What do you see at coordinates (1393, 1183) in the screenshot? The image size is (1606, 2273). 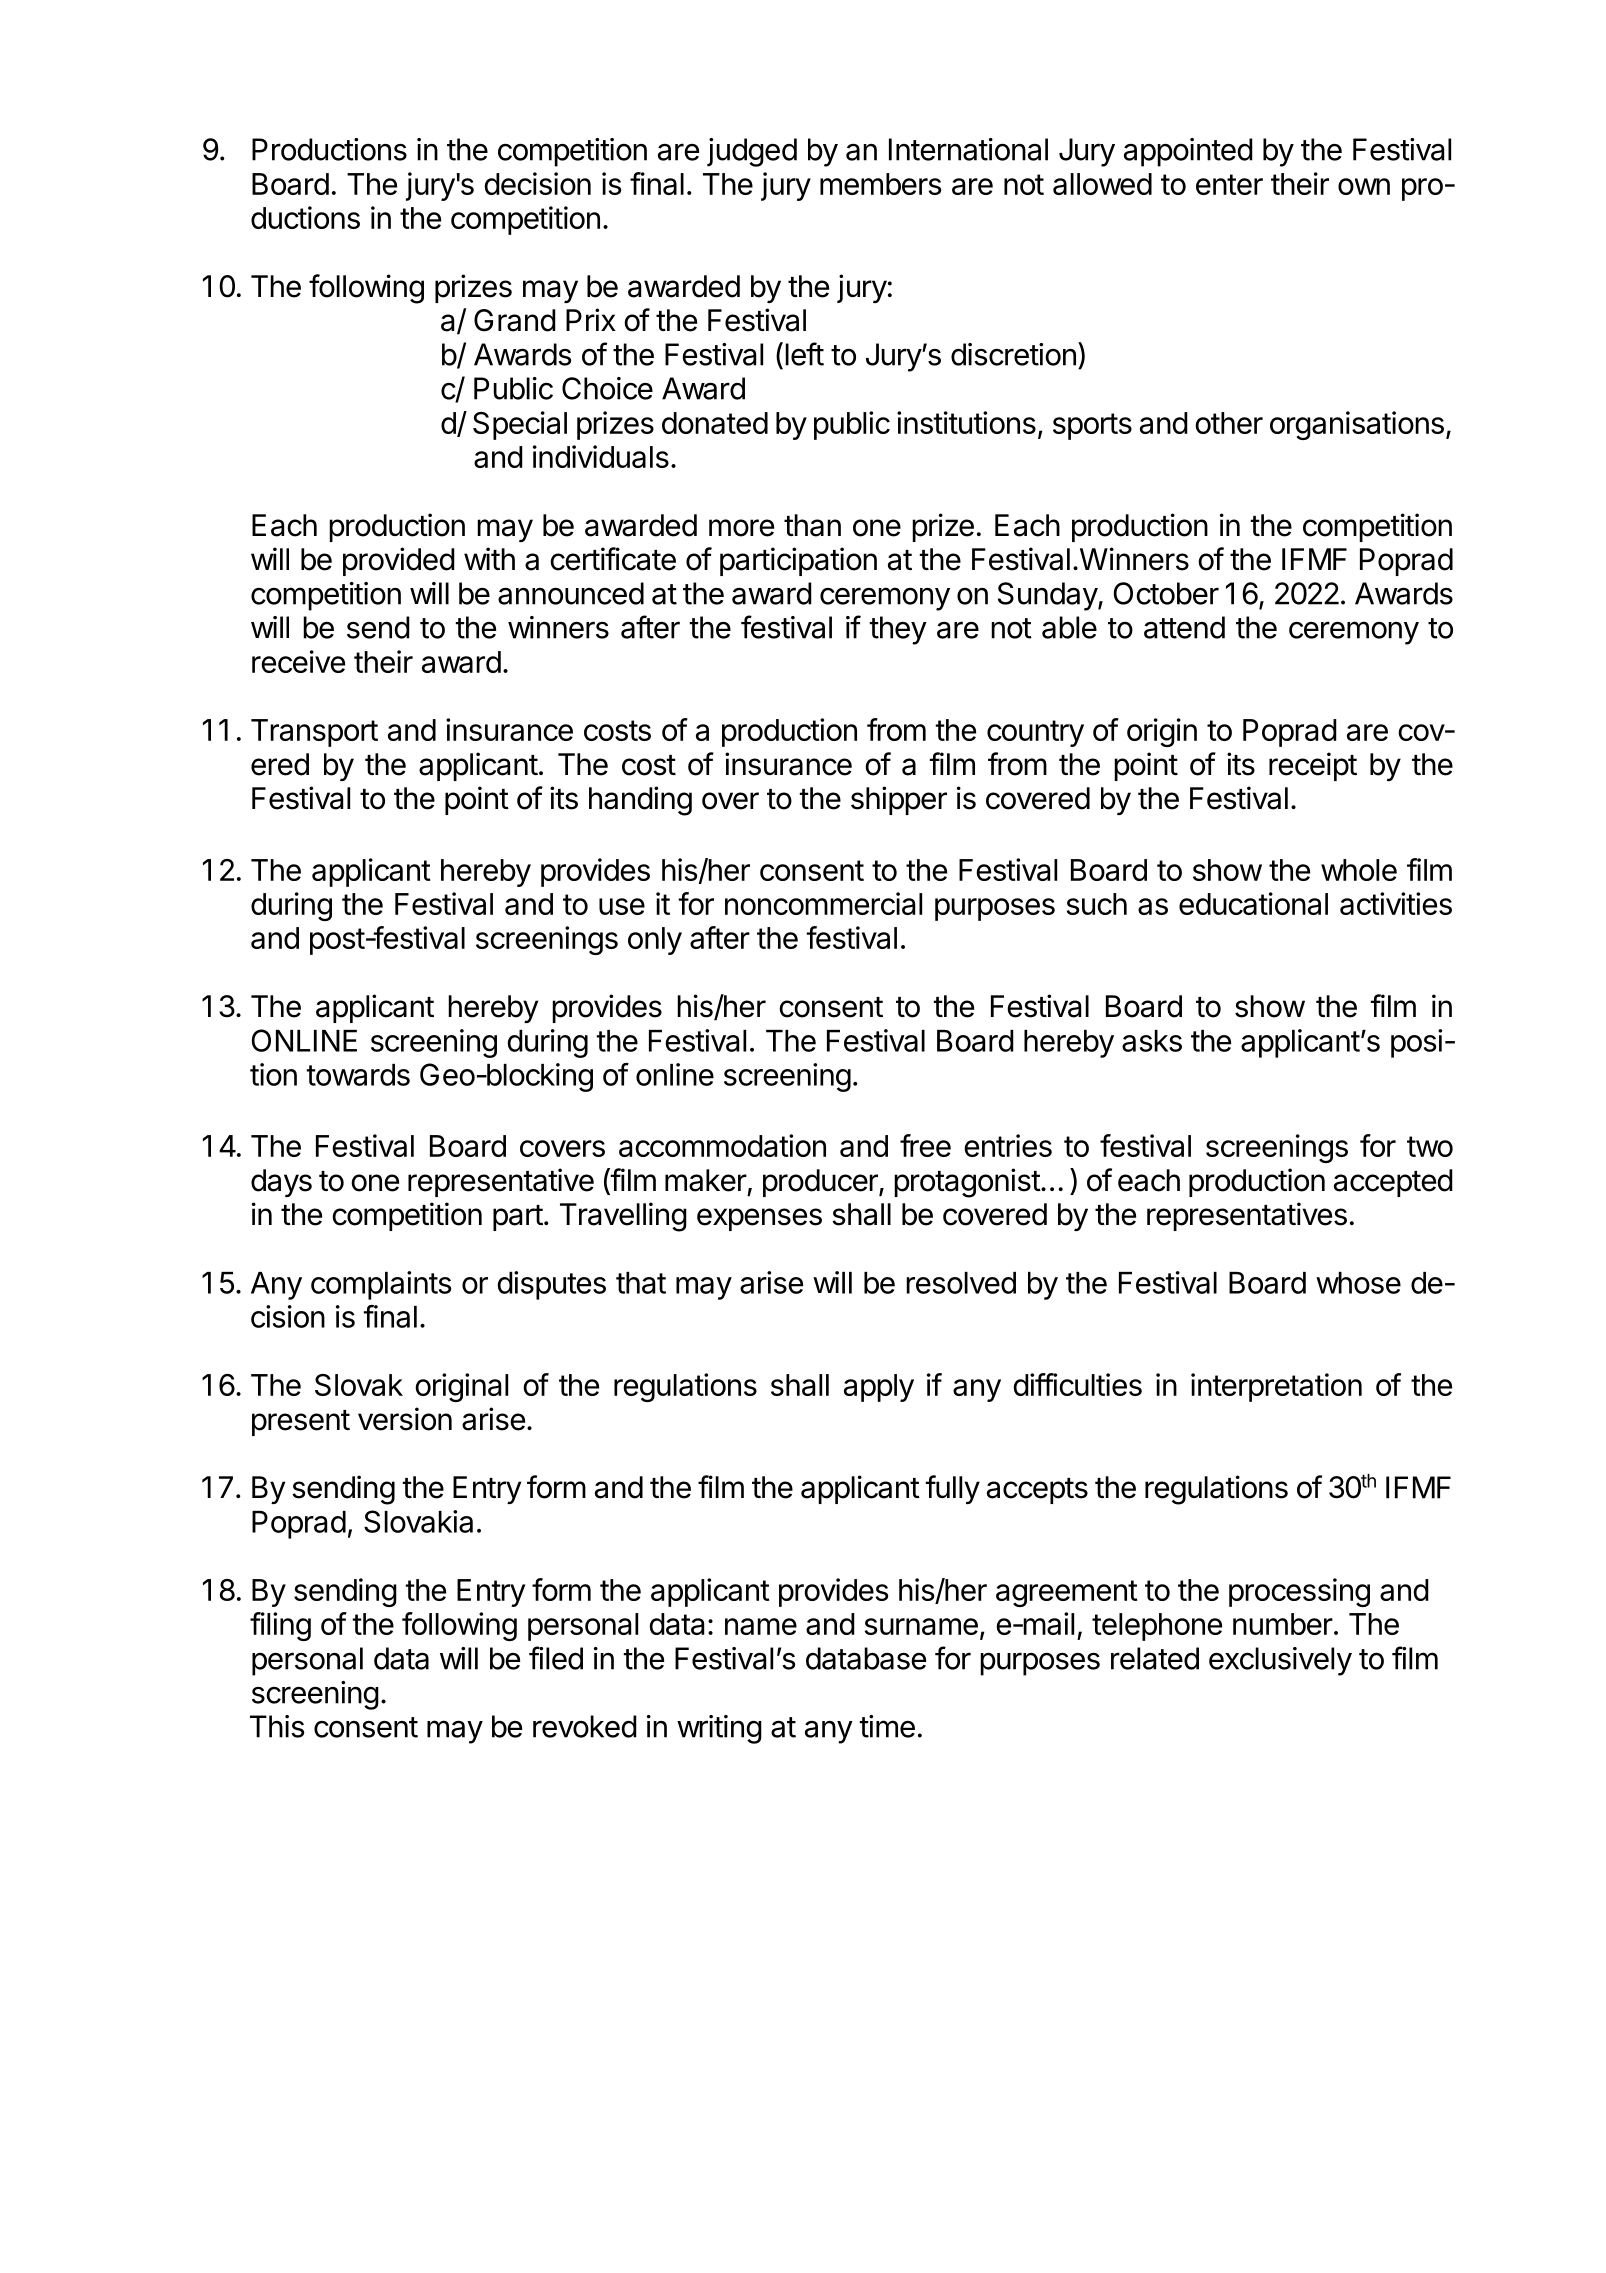 I see `accepted` at bounding box center [1393, 1183].
